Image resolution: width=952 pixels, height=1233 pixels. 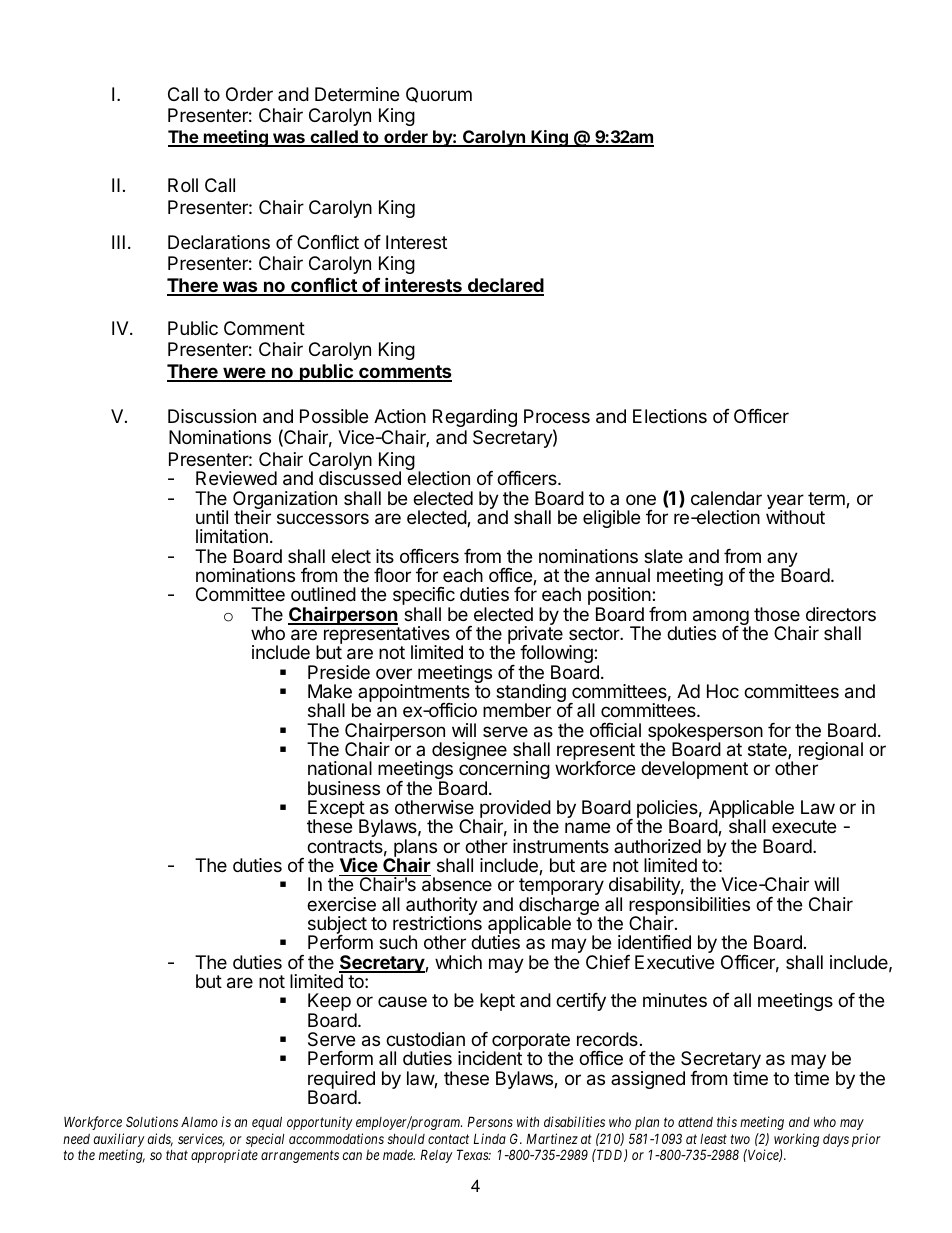 What do you see at coordinates (160, 1140) in the document?
I see `aids` at bounding box center [160, 1140].
